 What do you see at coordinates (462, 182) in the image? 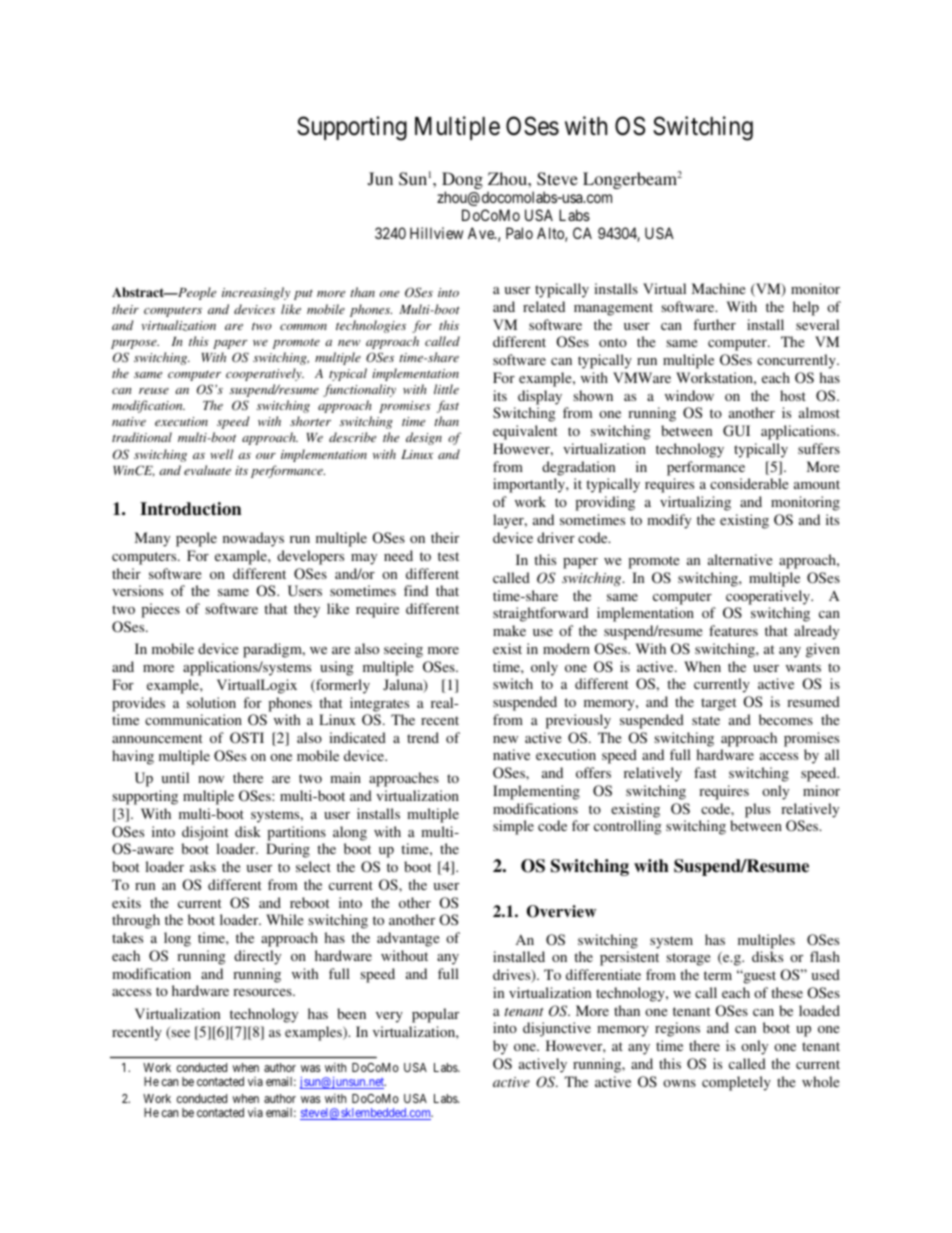
I see `Dong` at bounding box center [462, 182].
